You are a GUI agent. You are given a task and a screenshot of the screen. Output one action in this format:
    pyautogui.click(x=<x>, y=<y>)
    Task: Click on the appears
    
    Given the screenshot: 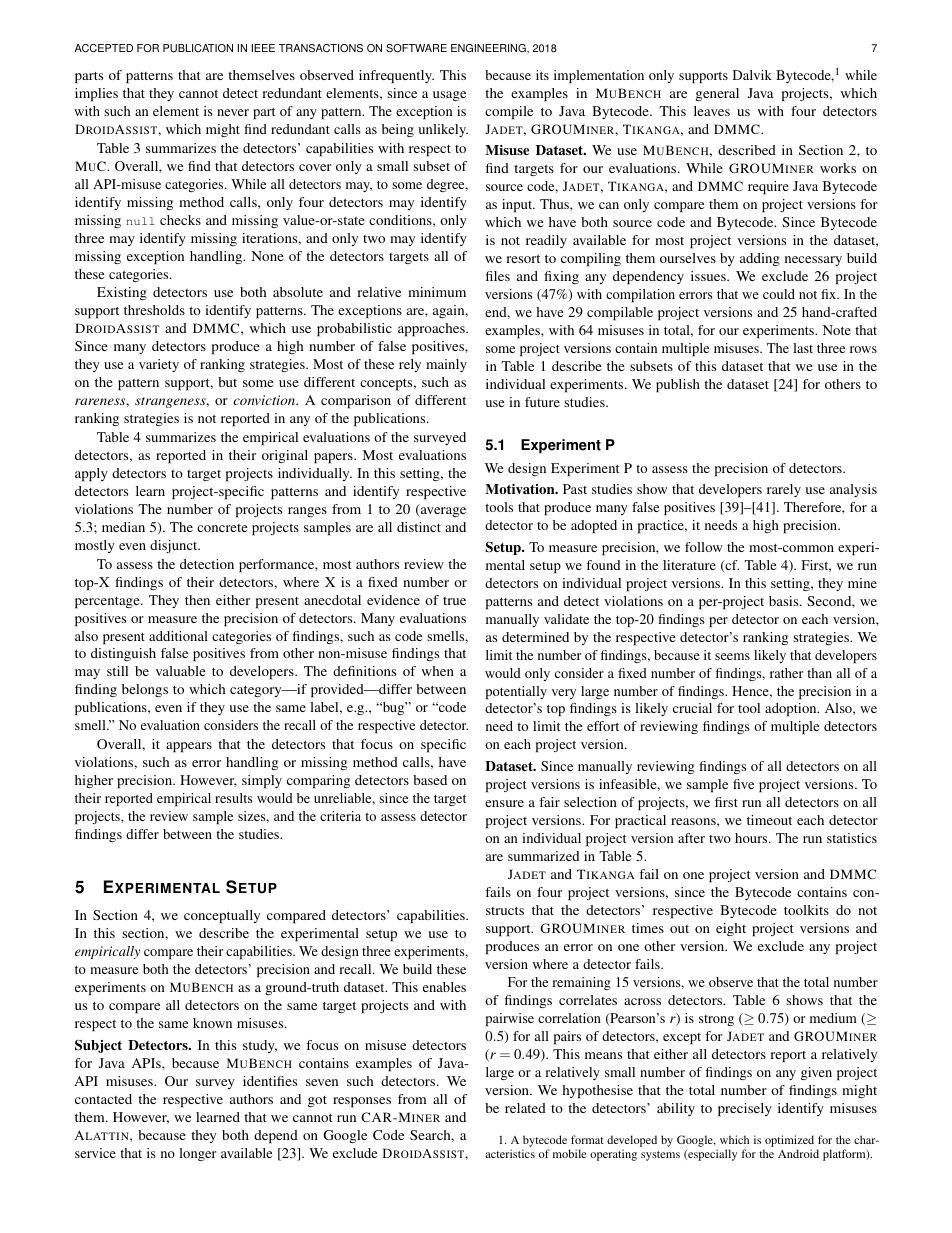 What is the action you would take?
    pyautogui.click(x=189, y=747)
